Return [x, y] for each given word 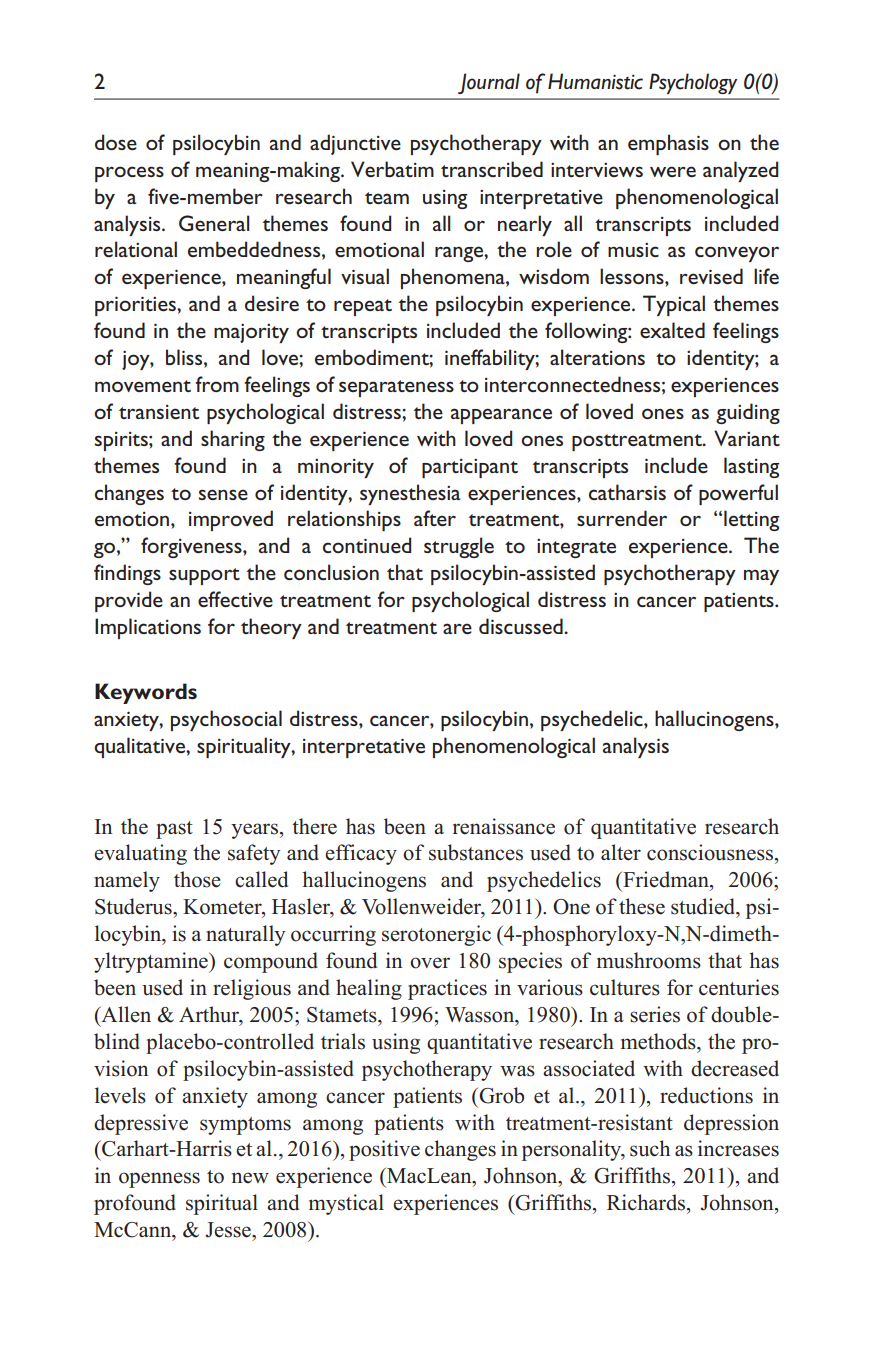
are [457, 628]
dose [116, 142]
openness [159, 1180]
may [761, 577]
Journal [489, 83]
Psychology [693, 83]
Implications [148, 628]
